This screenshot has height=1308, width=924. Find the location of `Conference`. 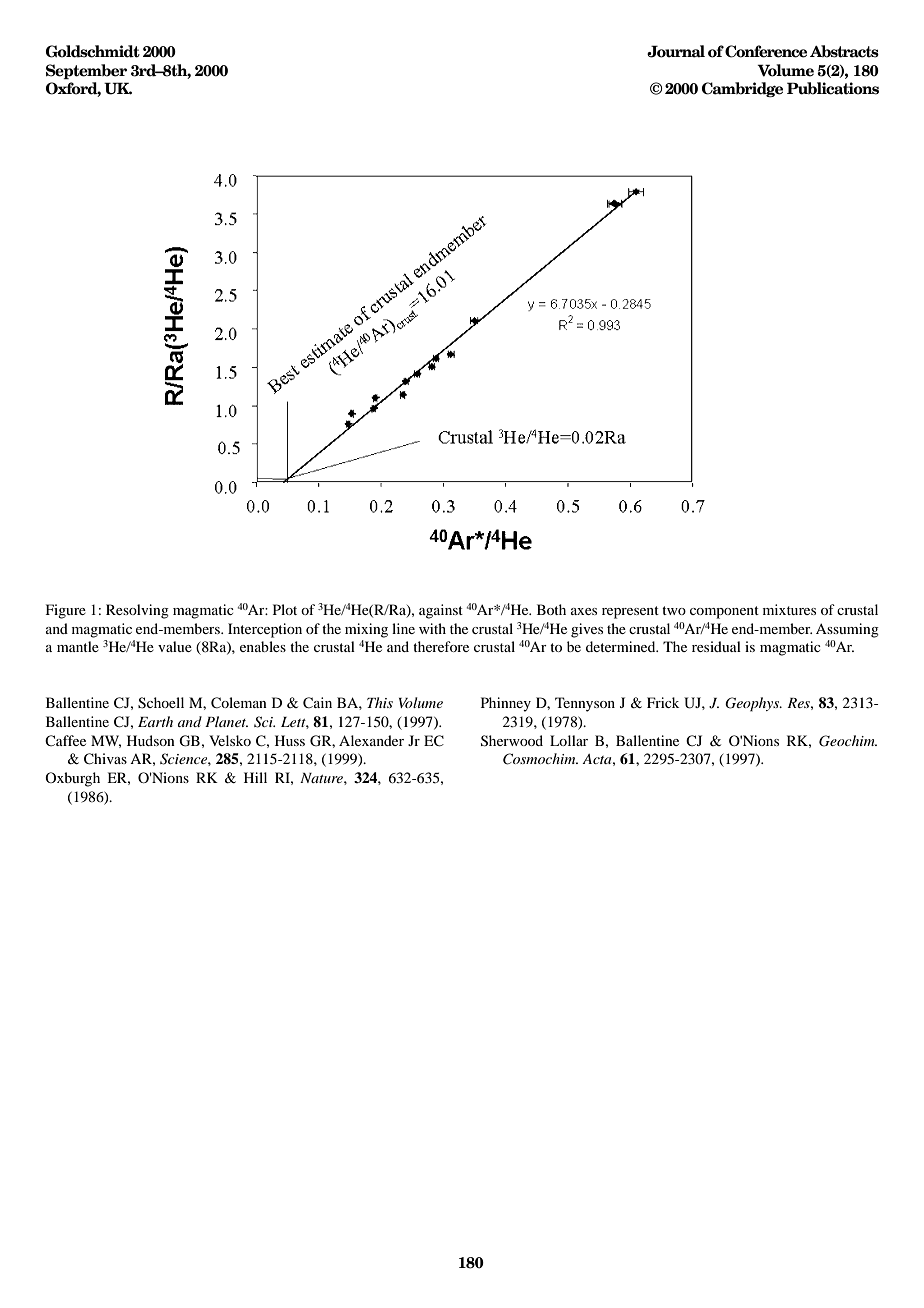

Conference is located at coordinates (766, 51).
